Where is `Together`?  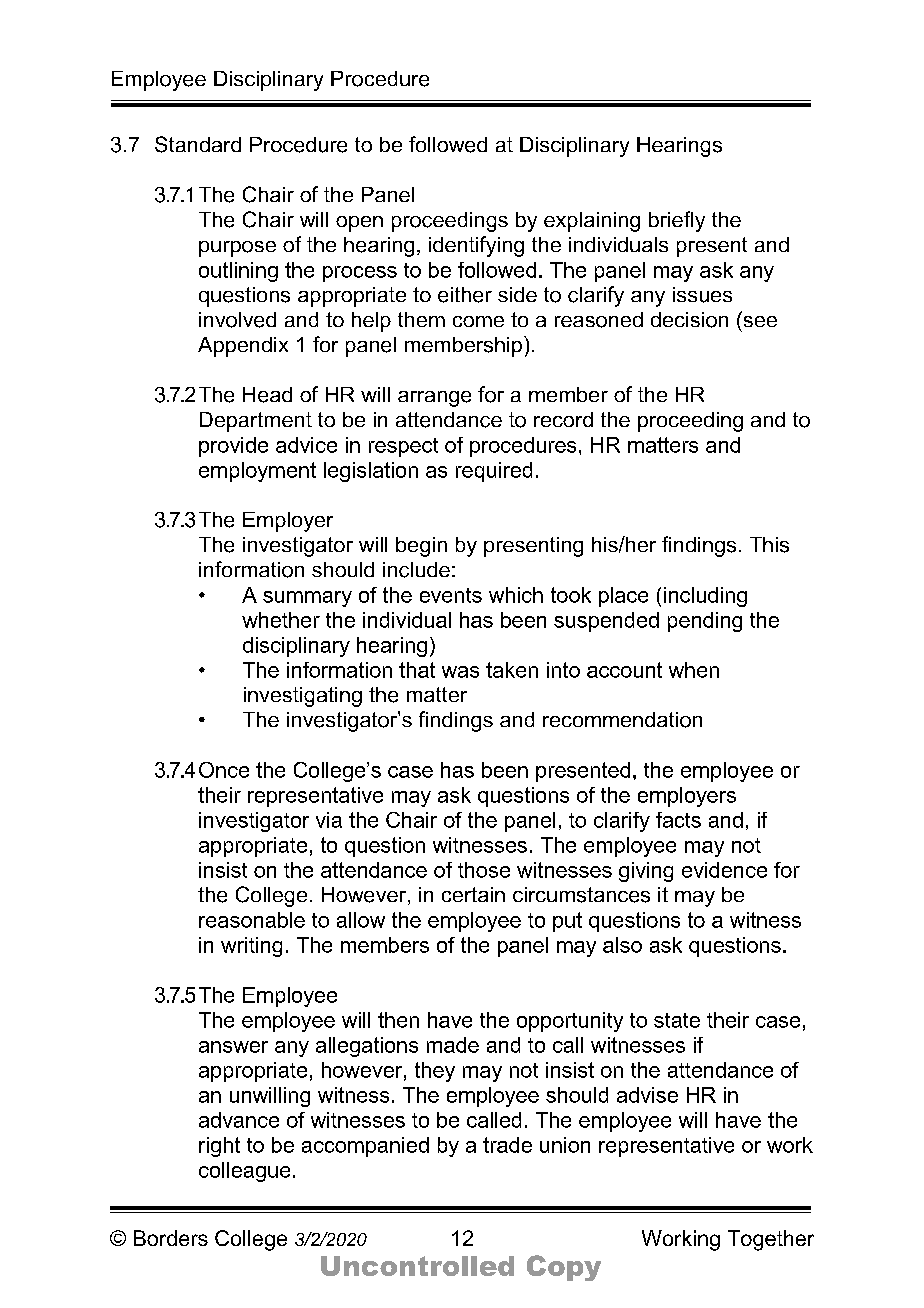
Together is located at coordinates (771, 1240).
